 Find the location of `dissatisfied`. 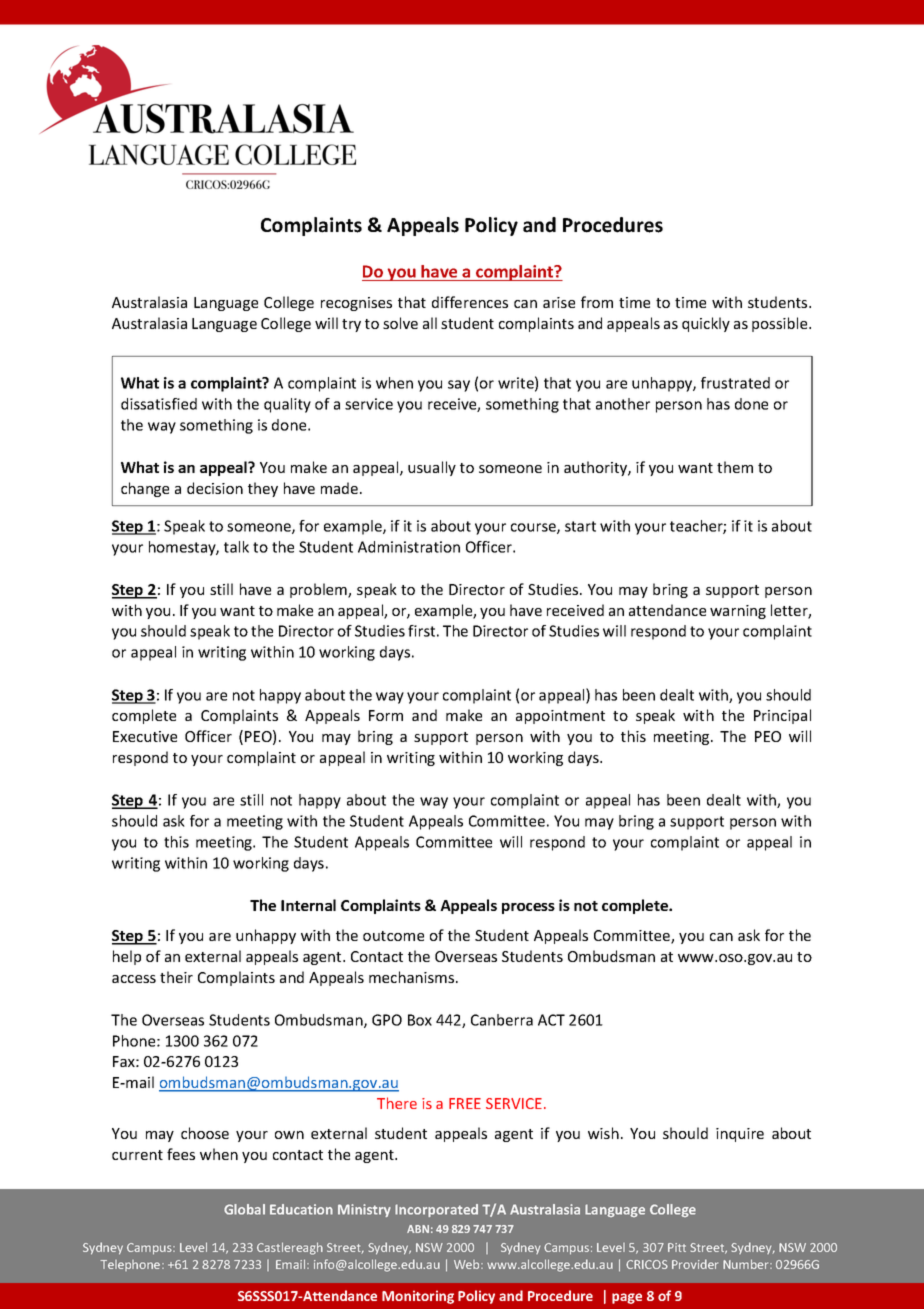

dissatisfied is located at coordinates (159, 404).
